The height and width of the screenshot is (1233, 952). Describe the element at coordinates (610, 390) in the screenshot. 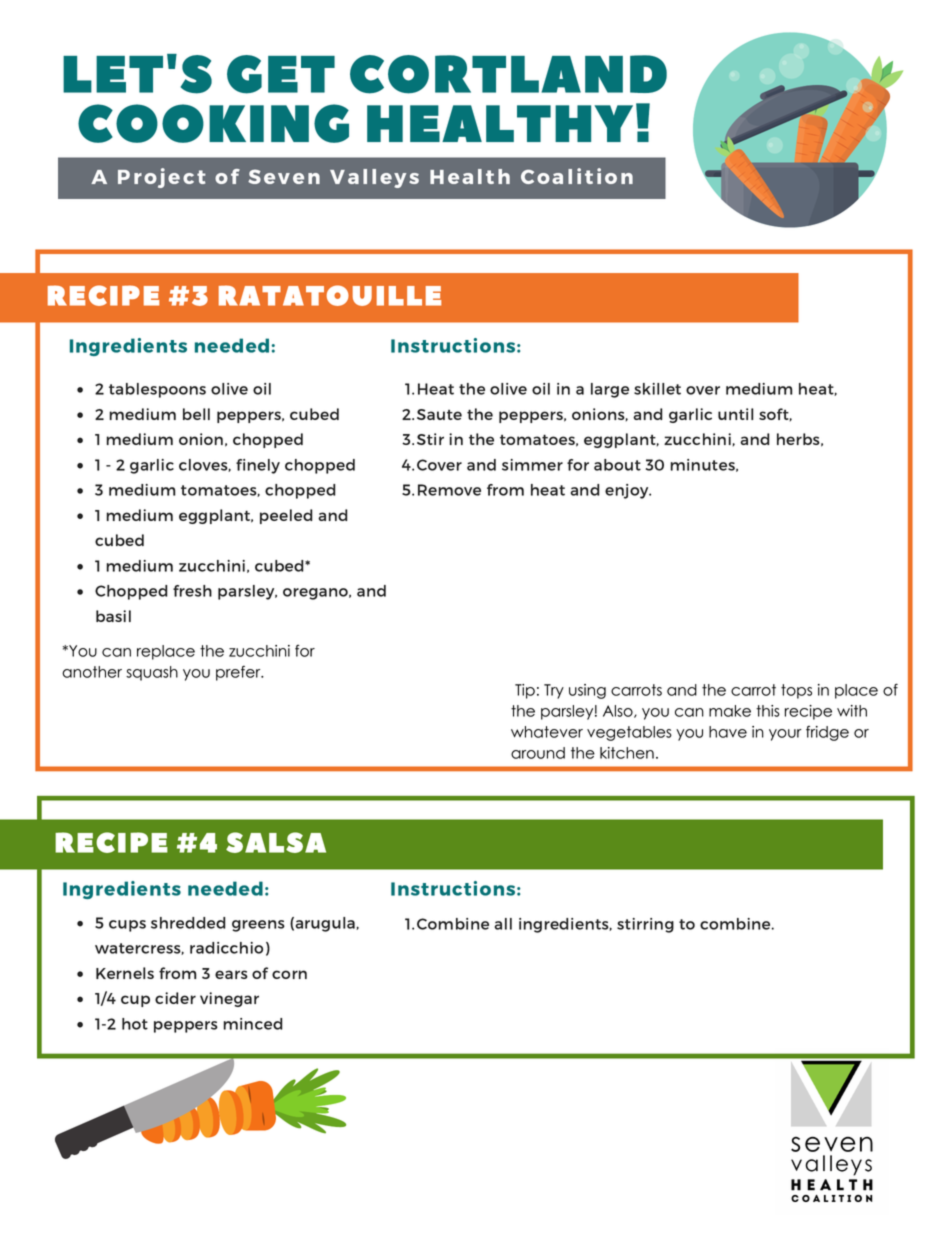

I see `large` at that location.
